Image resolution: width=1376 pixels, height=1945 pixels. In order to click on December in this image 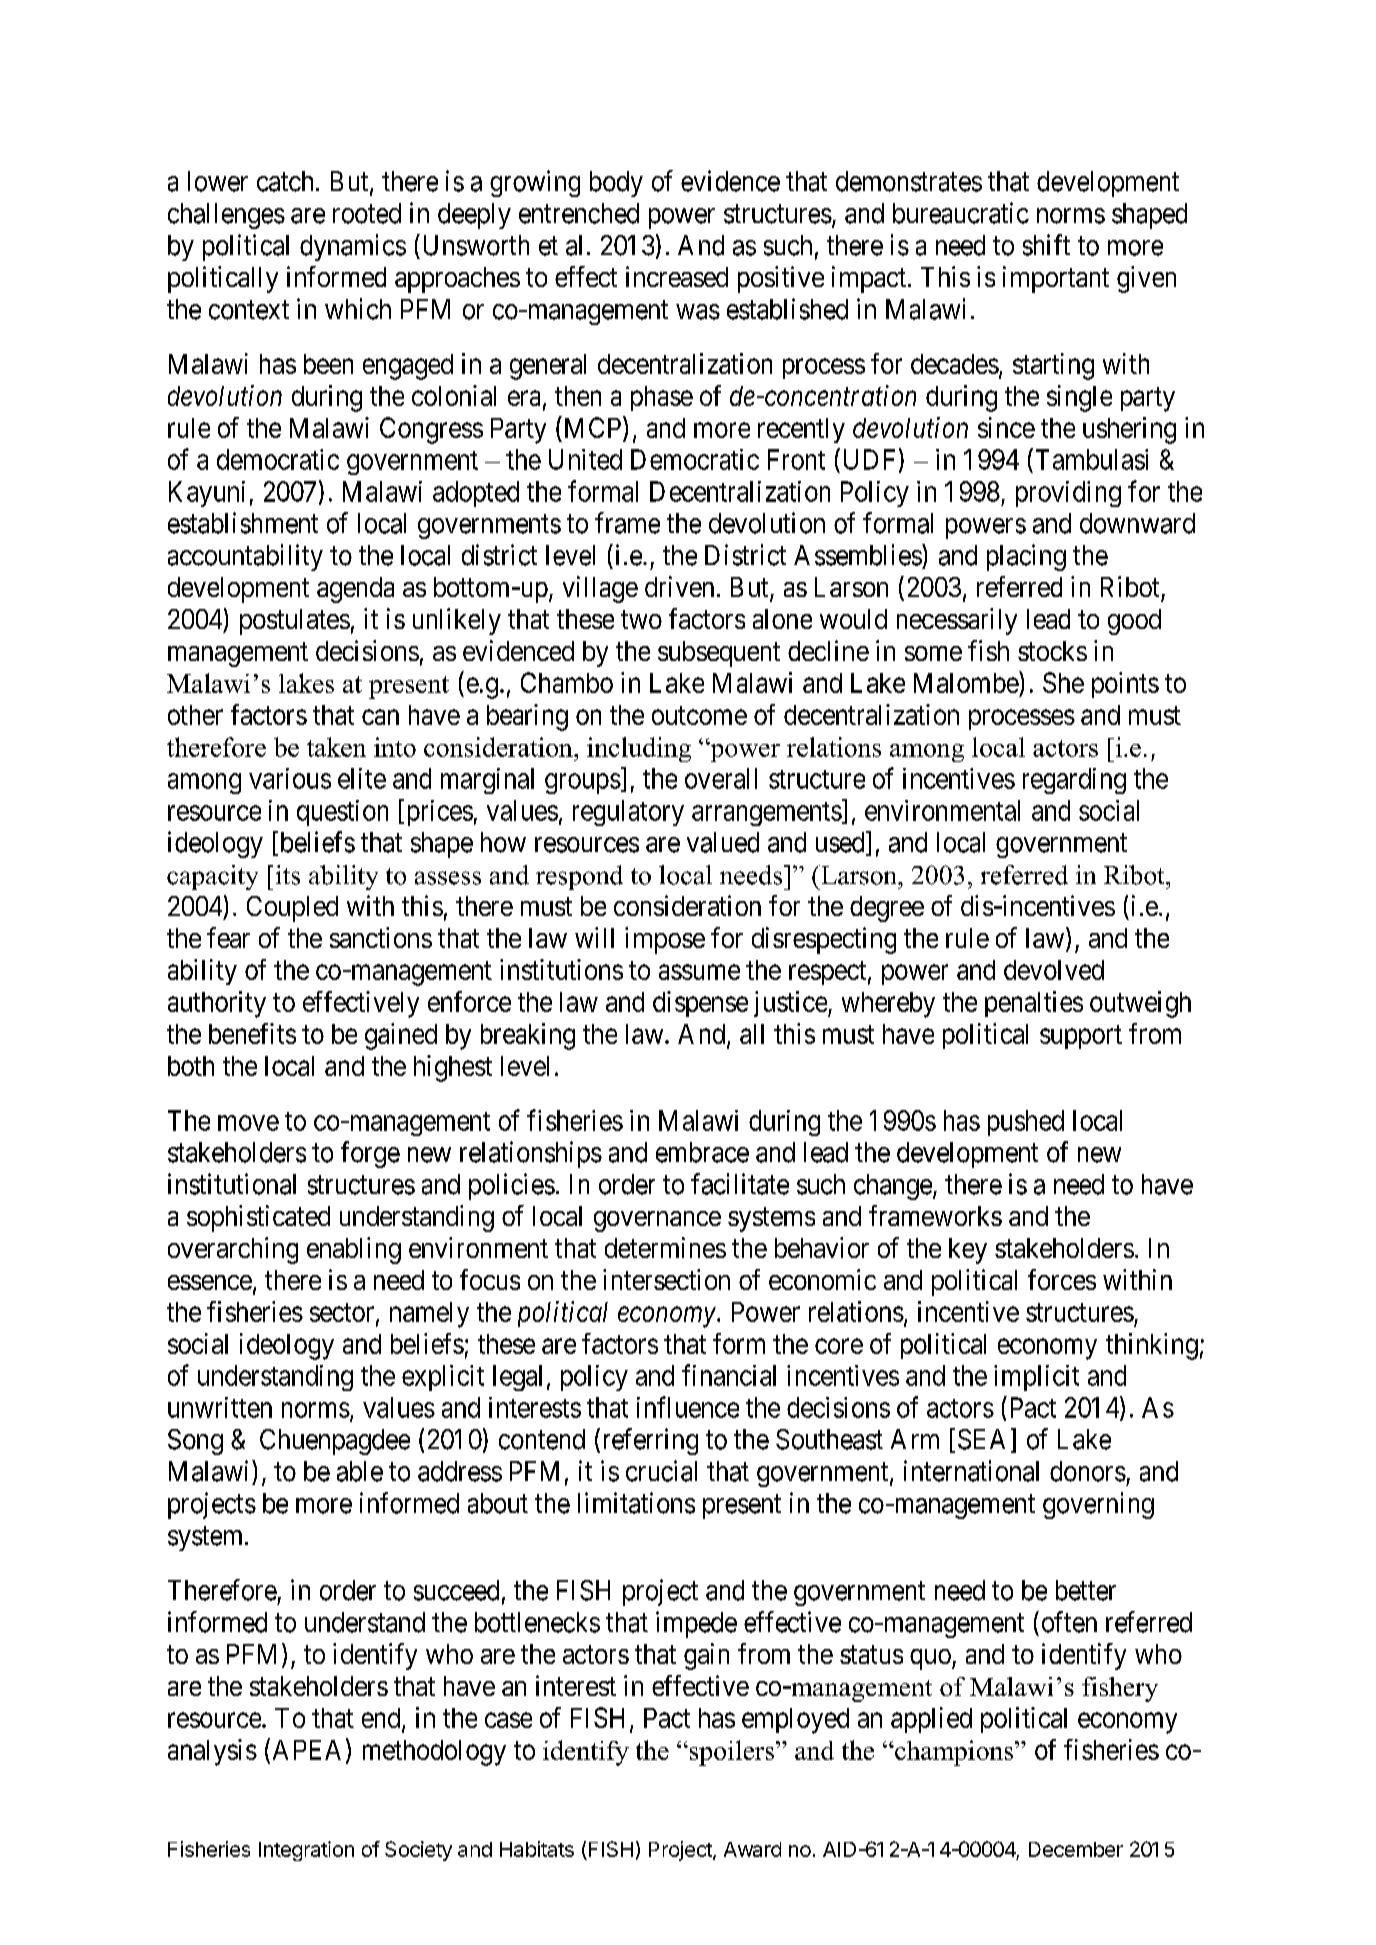, I will do `click(1076, 1849)`.
